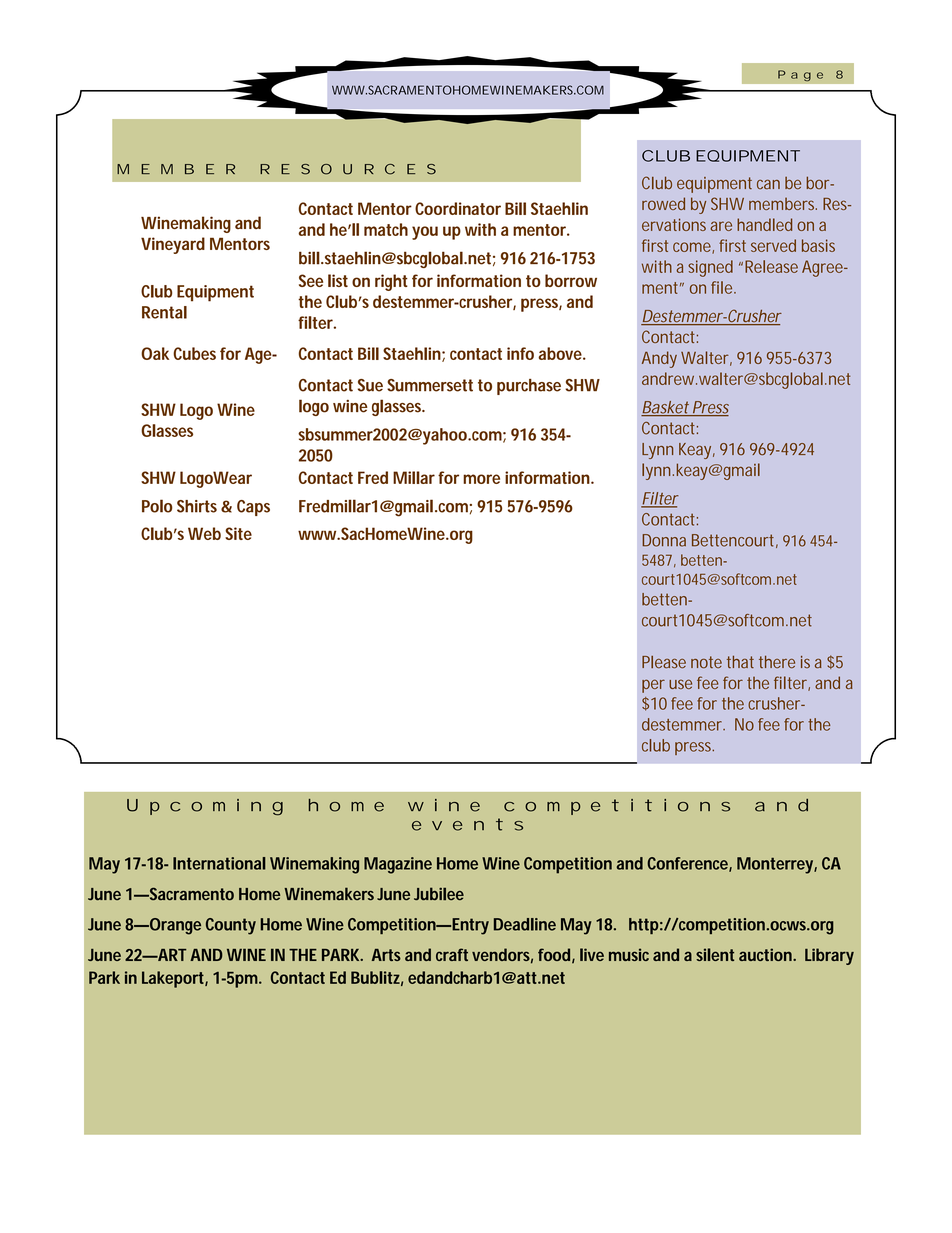 This document has width=952, height=1233. I want to click on more, so click(481, 479).
